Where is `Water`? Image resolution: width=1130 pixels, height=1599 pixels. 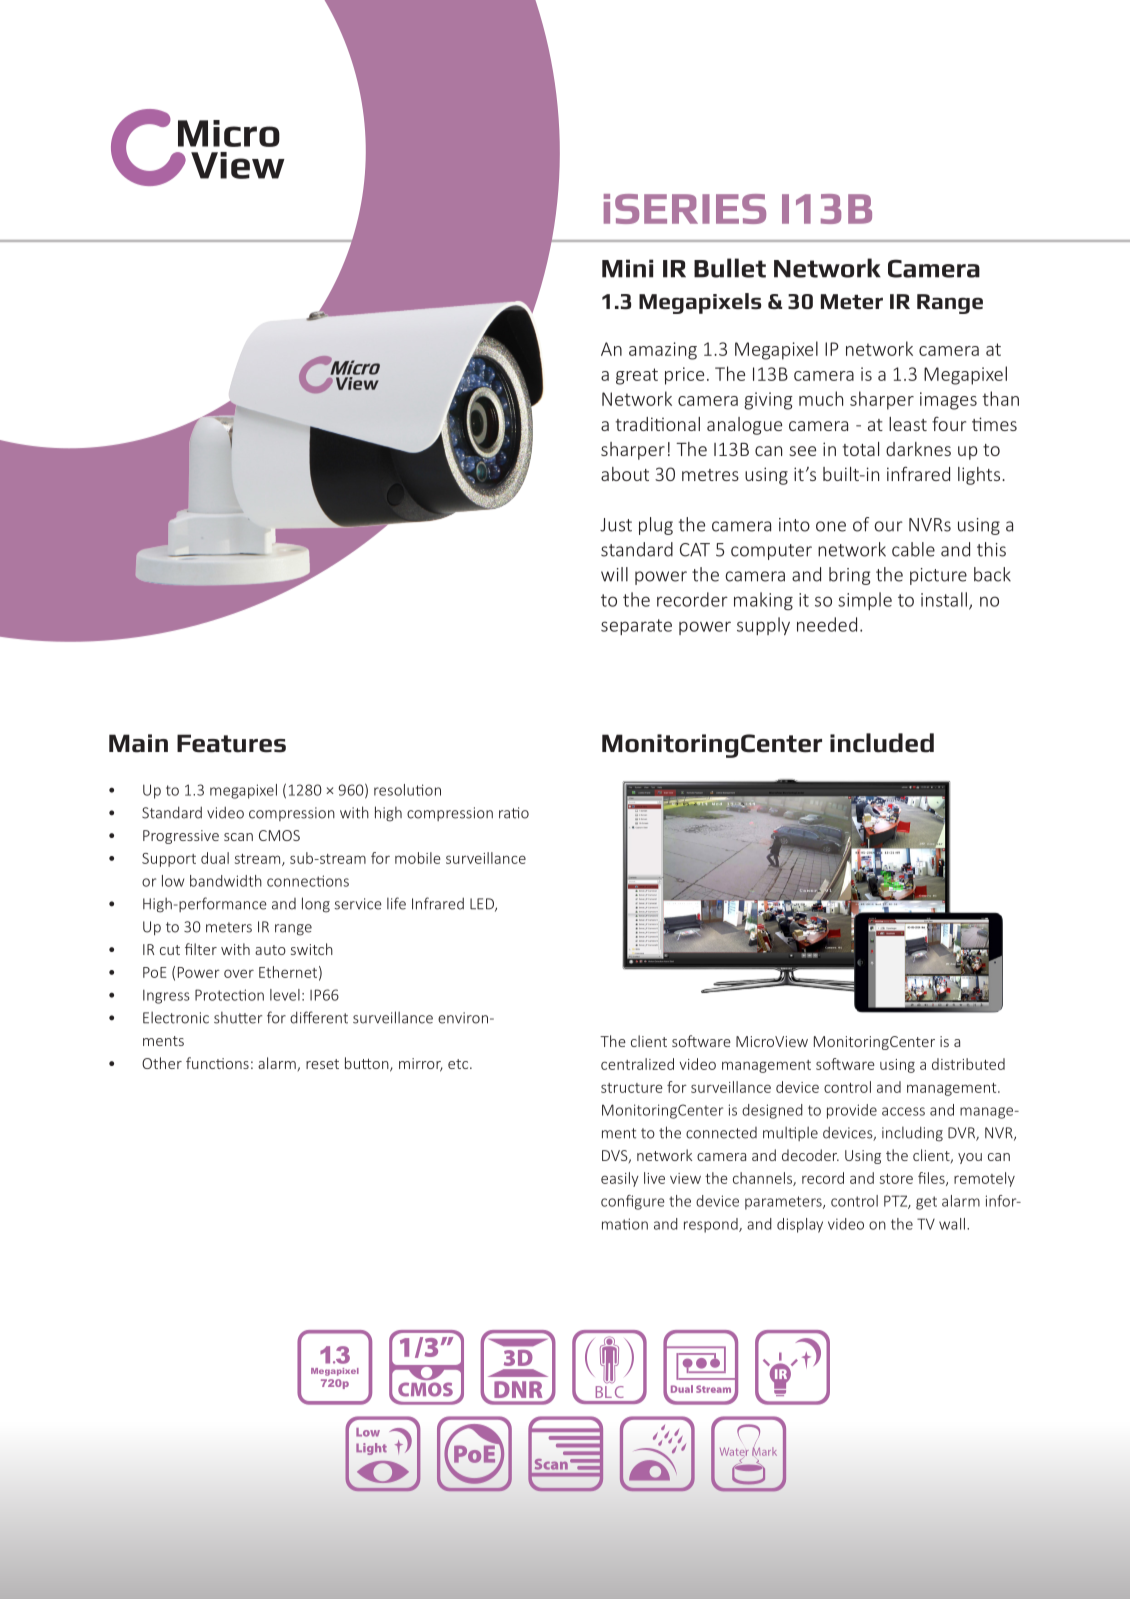
Water is located at coordinates (734, 1453).
